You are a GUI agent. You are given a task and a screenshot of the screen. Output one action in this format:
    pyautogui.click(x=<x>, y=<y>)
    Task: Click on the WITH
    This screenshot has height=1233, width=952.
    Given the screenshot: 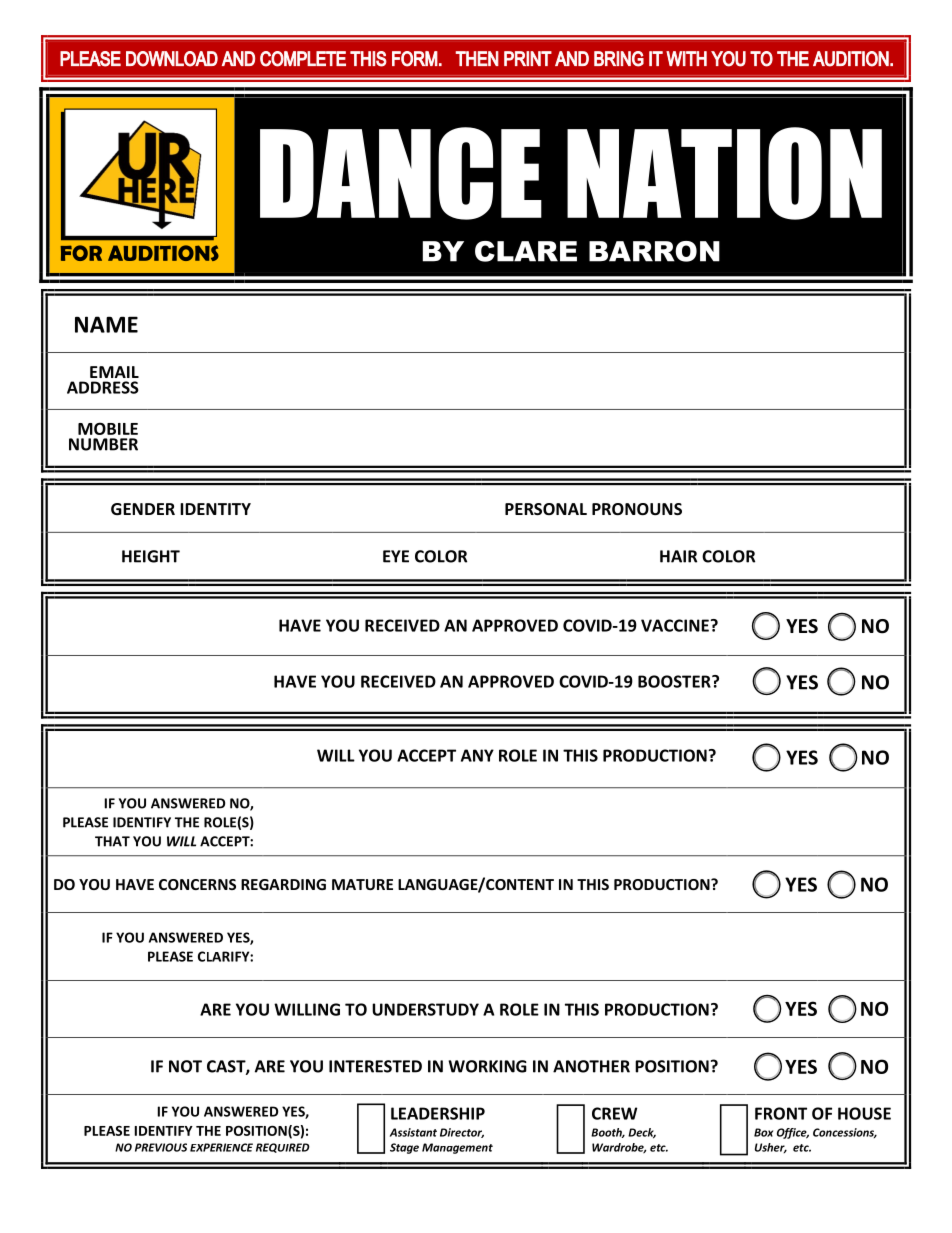 What is the action you would take?
    pyautogui.click(x=686, y=59)
